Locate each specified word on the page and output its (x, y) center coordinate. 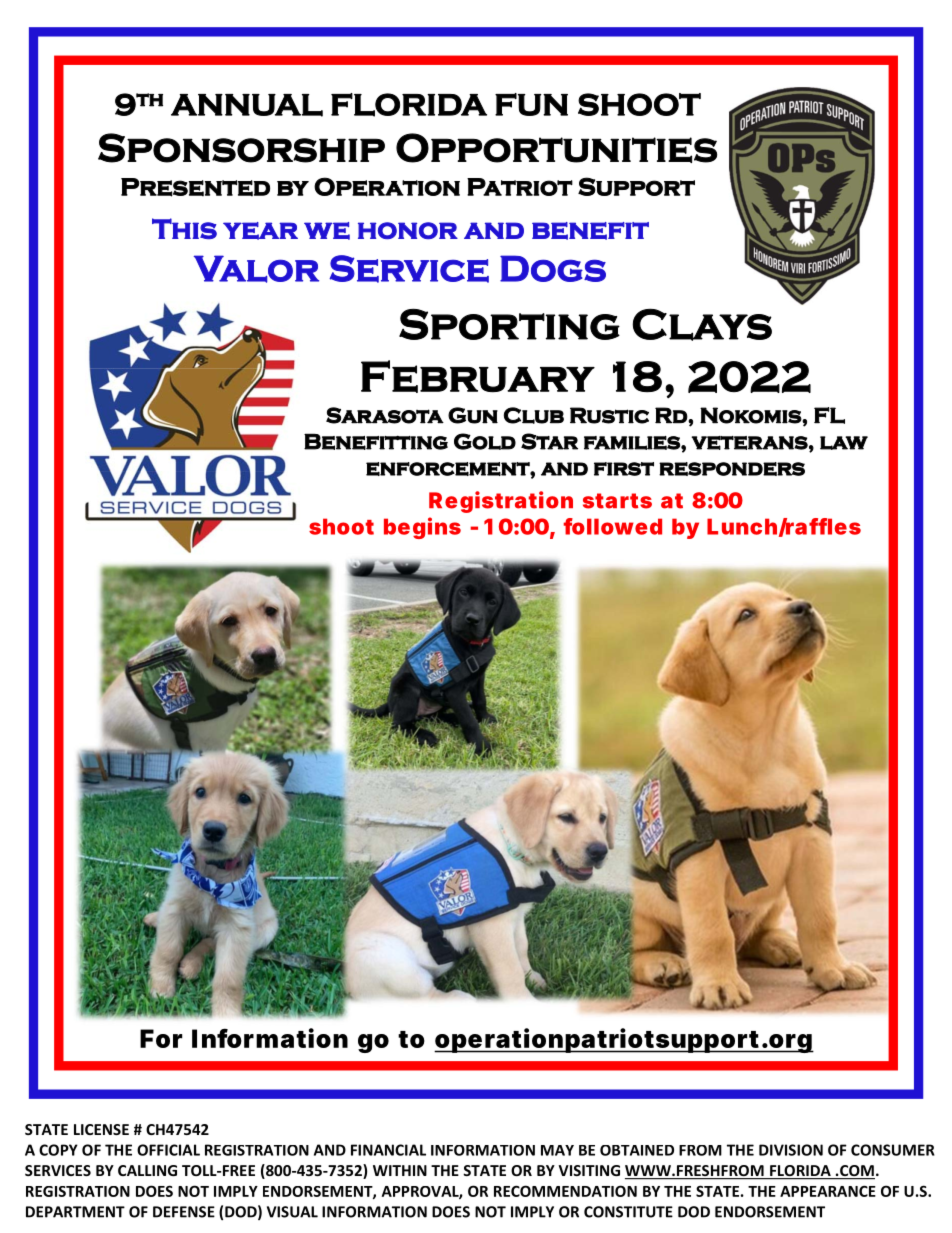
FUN (531, 104)
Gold (485, 441)
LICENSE (101, 1129)
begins (422, 528)
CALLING (147, 1170)
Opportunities (556, 148)
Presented (195, 187)
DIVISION (791, 1150)
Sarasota (385, 415)
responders (732, 469)
